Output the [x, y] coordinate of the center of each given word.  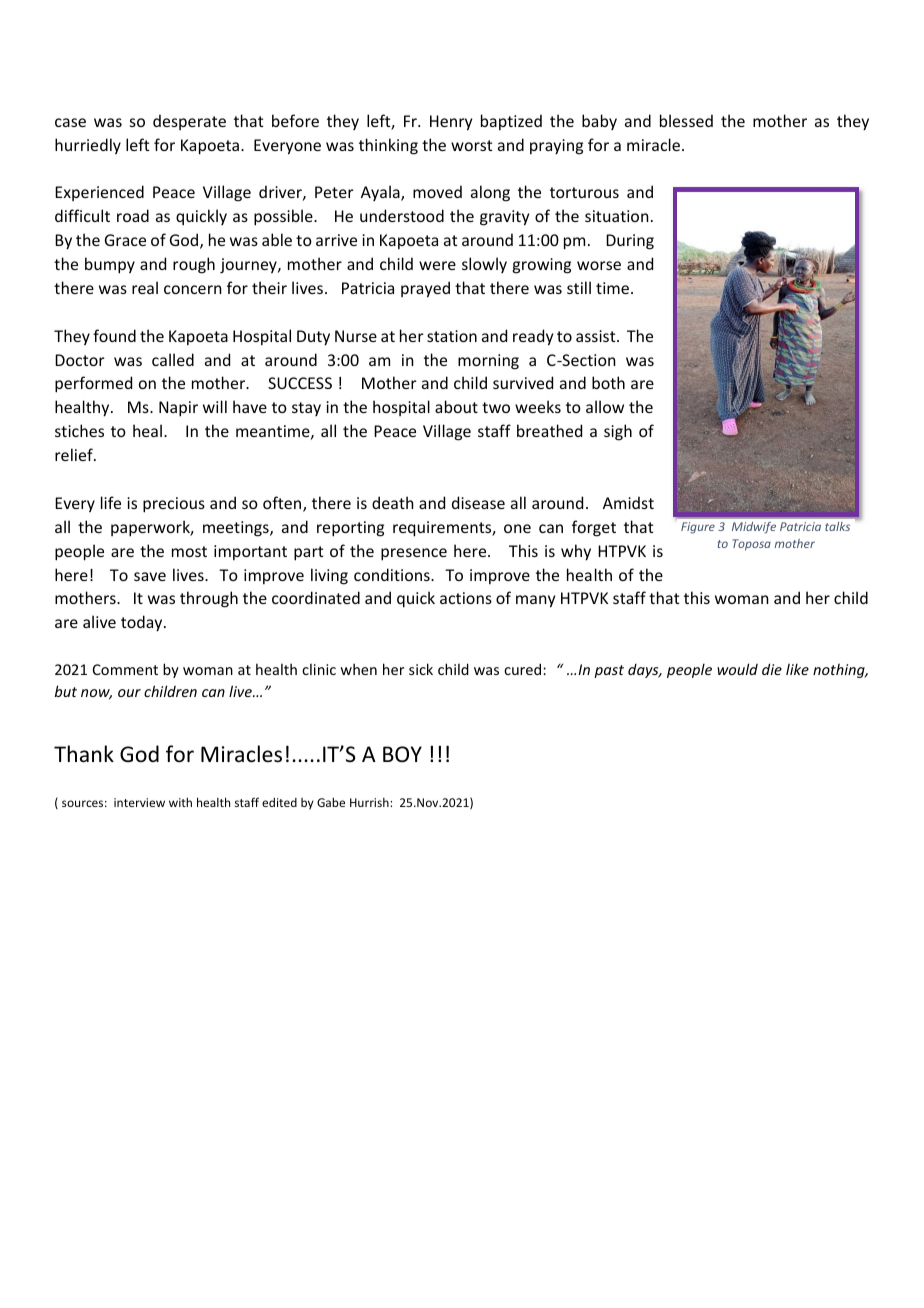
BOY [402, 754]
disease [478, 502]
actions [466, 598]
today [143, 623]
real [145, 287]
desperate [189, 122]
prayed [425, 289]
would [737, 669]
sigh [618, 432]
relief [75, 454]
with [180, 802]
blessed [686, 120]
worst [471, 145]
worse [599, 265]
